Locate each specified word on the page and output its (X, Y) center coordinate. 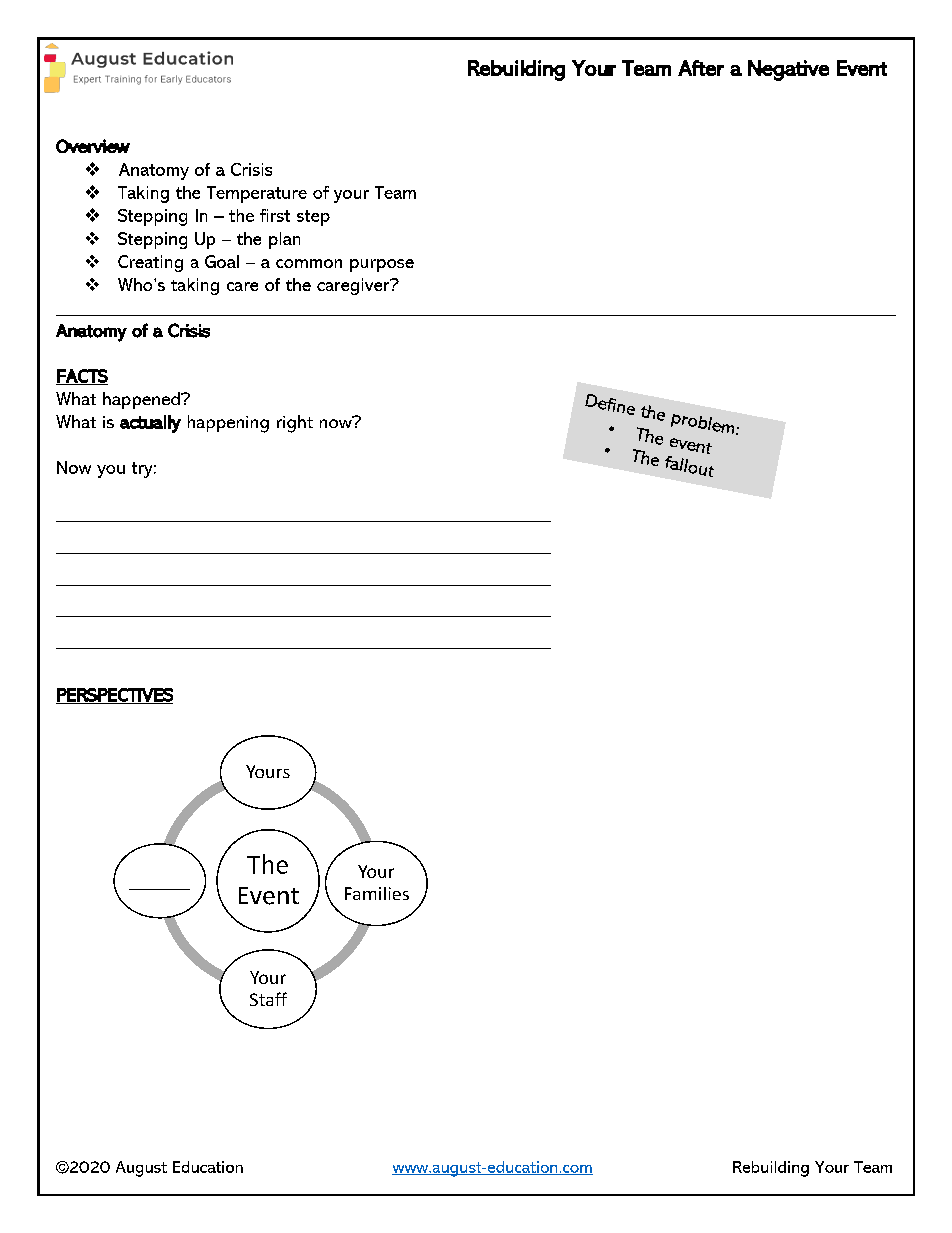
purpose (382, 265)
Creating (150, 263)
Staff (268, 999)
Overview (93, 146)
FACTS (82, 377)
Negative (788, 70)
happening (228, 424)
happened (142, 400)
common (309, 263)
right (295, 424)
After (701, 68)
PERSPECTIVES (114, 696)
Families (377, 893)
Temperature (257, 194)
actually (150, 424)
